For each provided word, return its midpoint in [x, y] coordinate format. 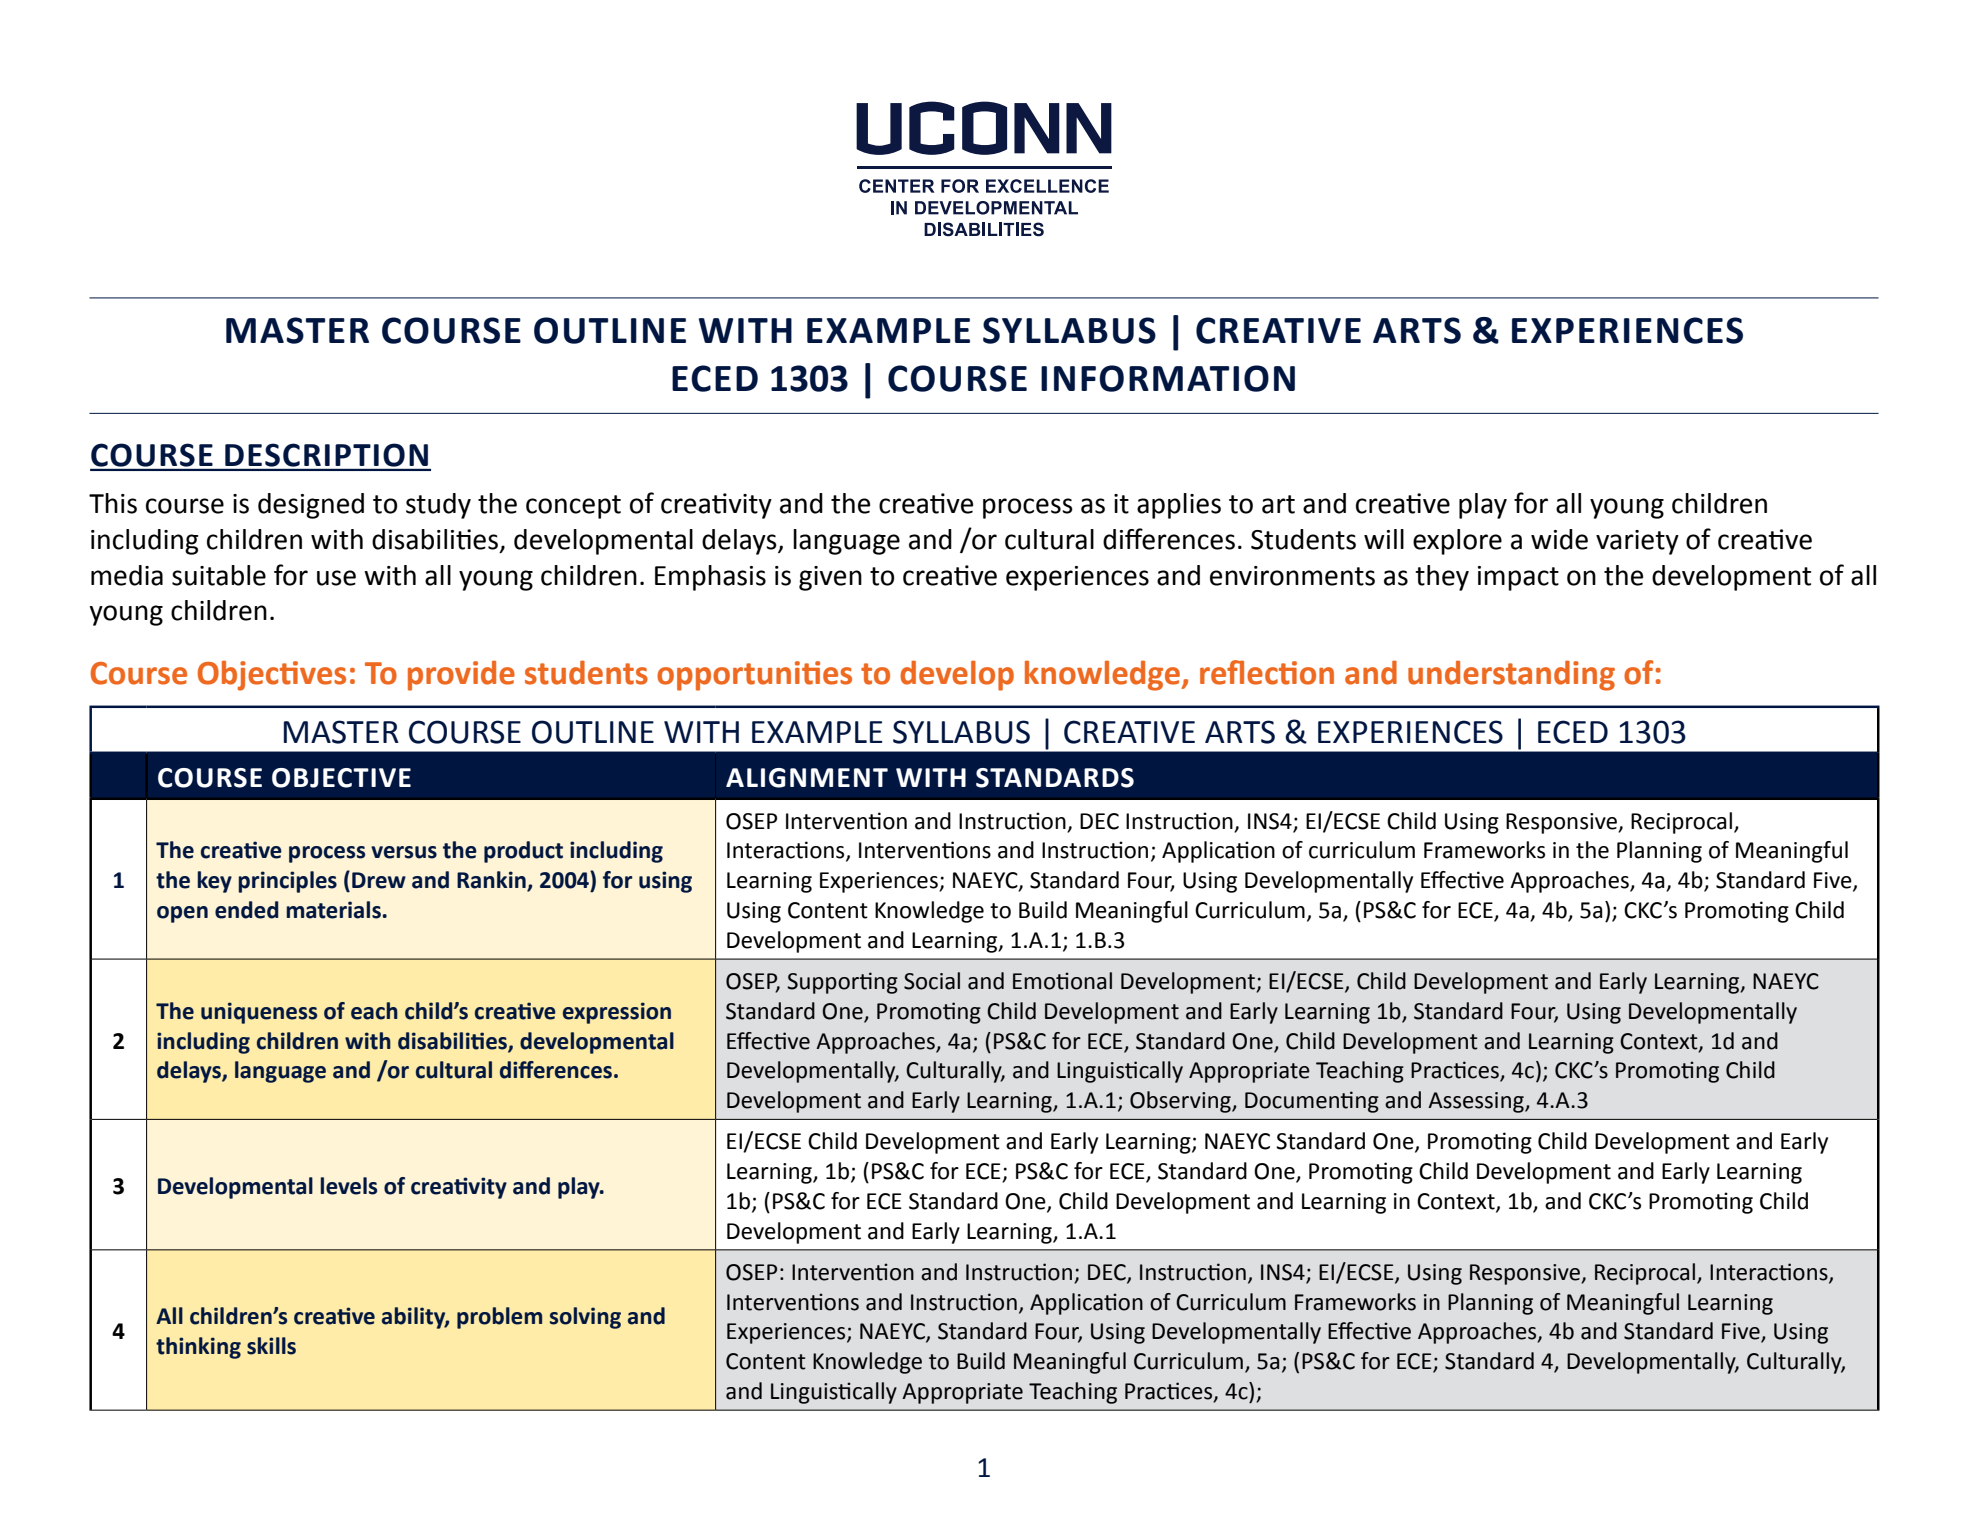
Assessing [1477, 1102]
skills [271, 1346]
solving [585, 1318]
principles [287, 882]
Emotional [1062, 981]
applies [1179, 506]
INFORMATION [1168, 378]
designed [311, 506]
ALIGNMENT [807, 778]
